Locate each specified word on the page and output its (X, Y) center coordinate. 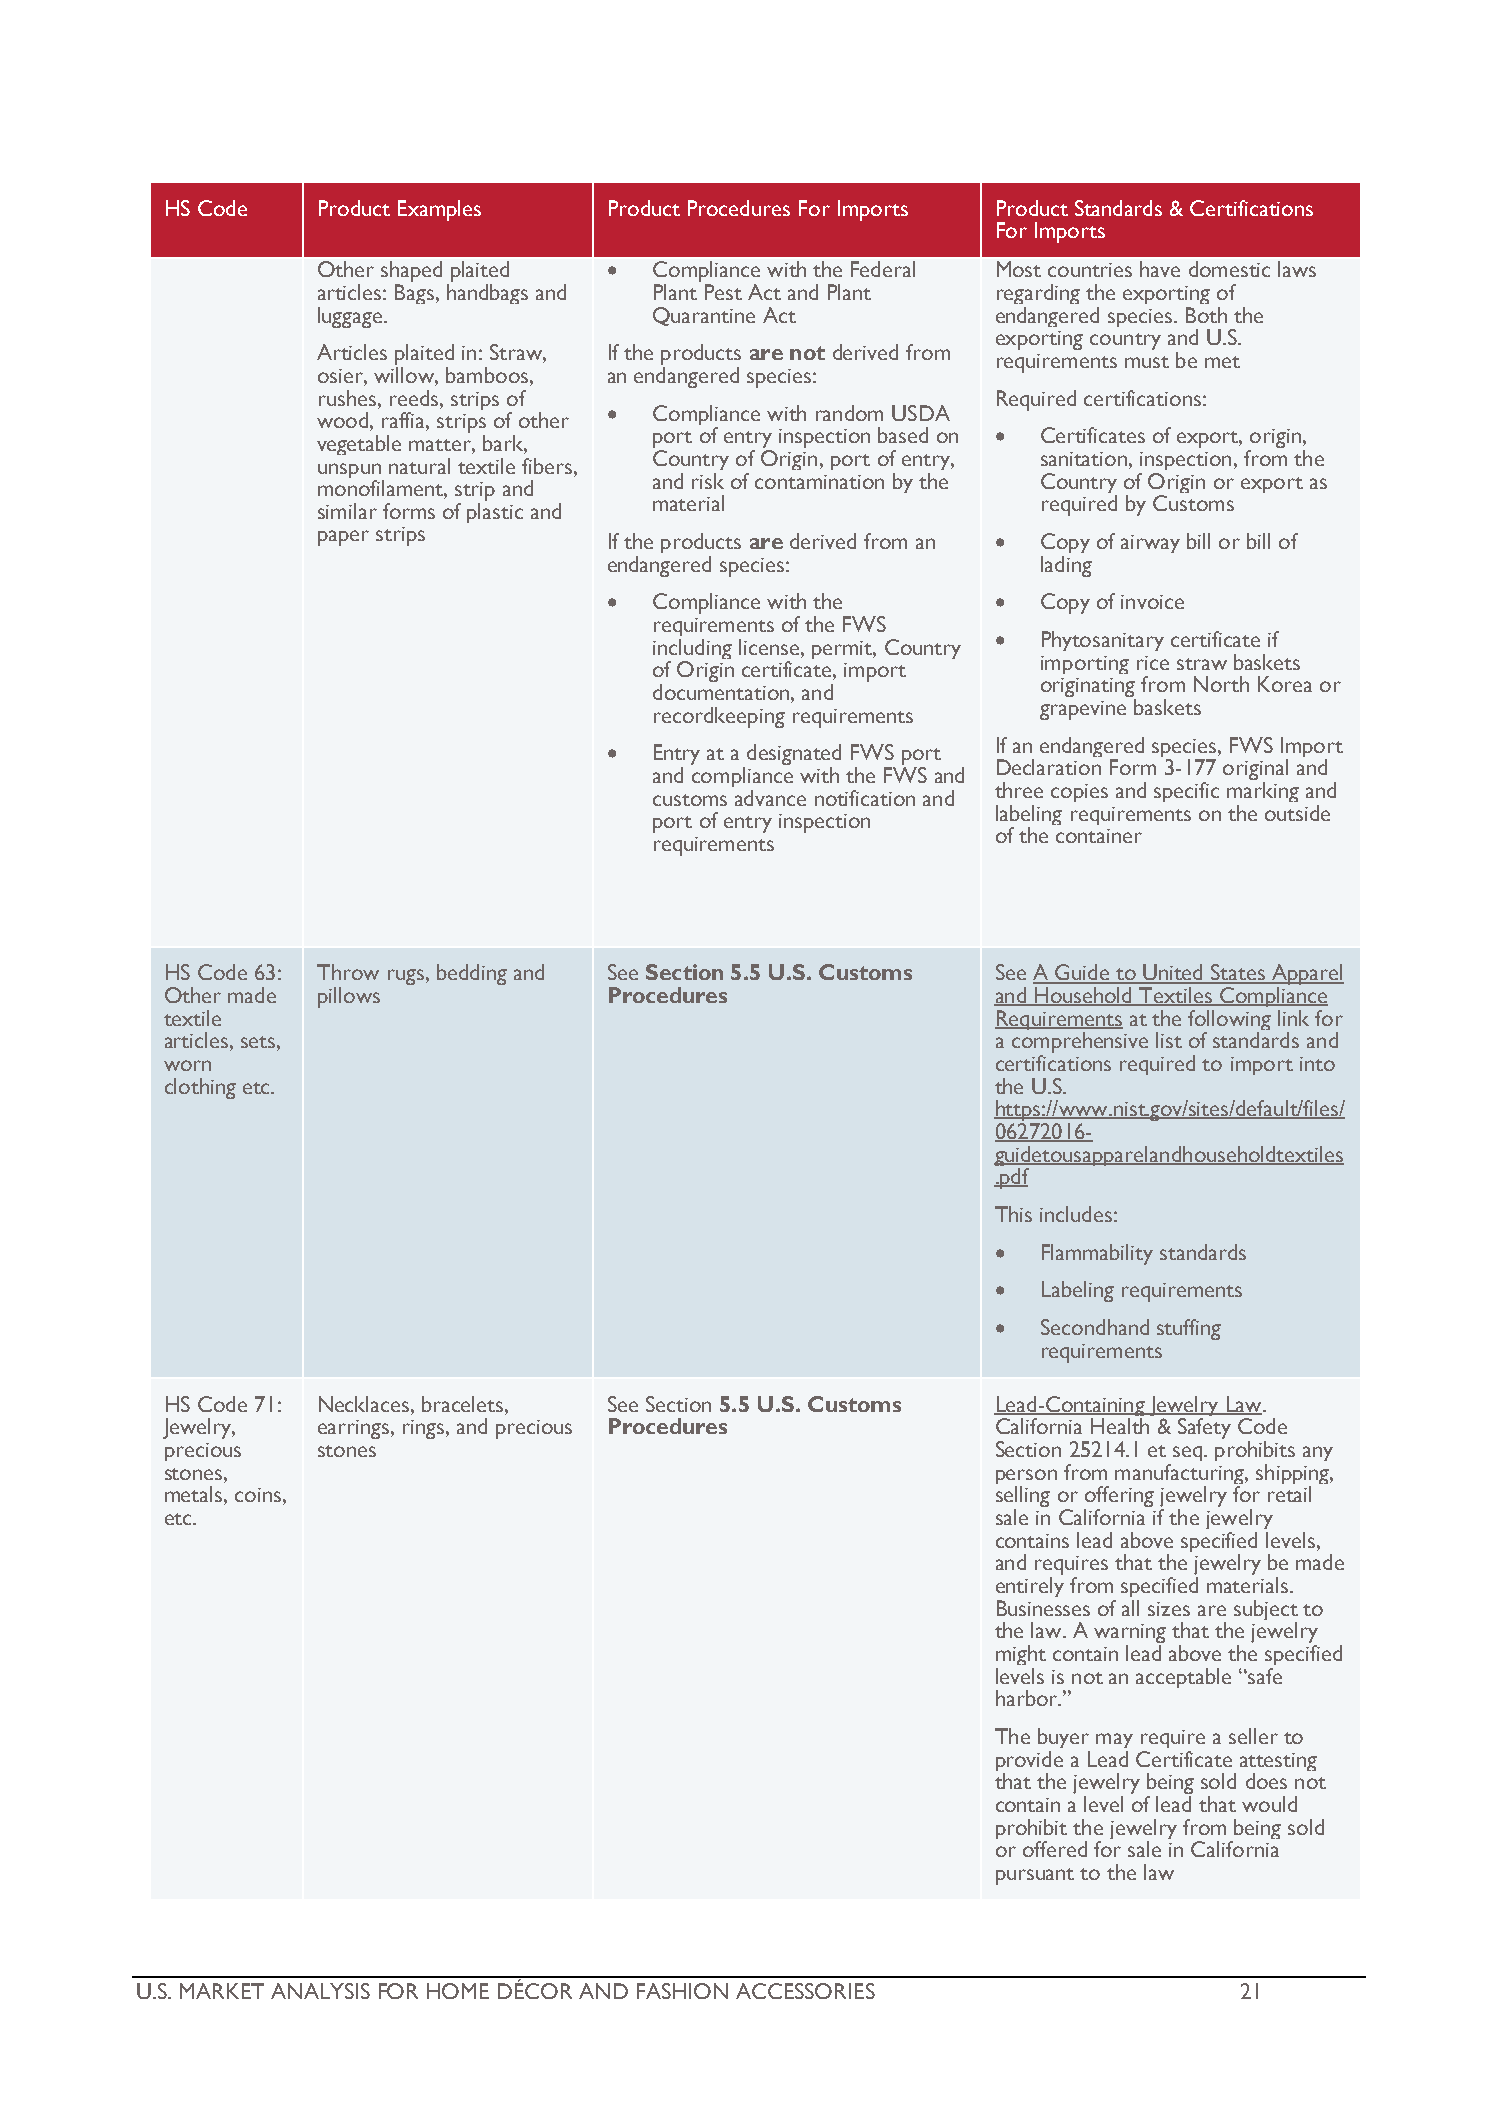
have (1160, 269)
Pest (723, 292)
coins (258, 1495)
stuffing (1189, 1329)
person (1026, 1478)
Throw (348, 972)
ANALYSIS (320, 1991)
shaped (411, 273)
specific (1186, 792)
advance (770, 798)
